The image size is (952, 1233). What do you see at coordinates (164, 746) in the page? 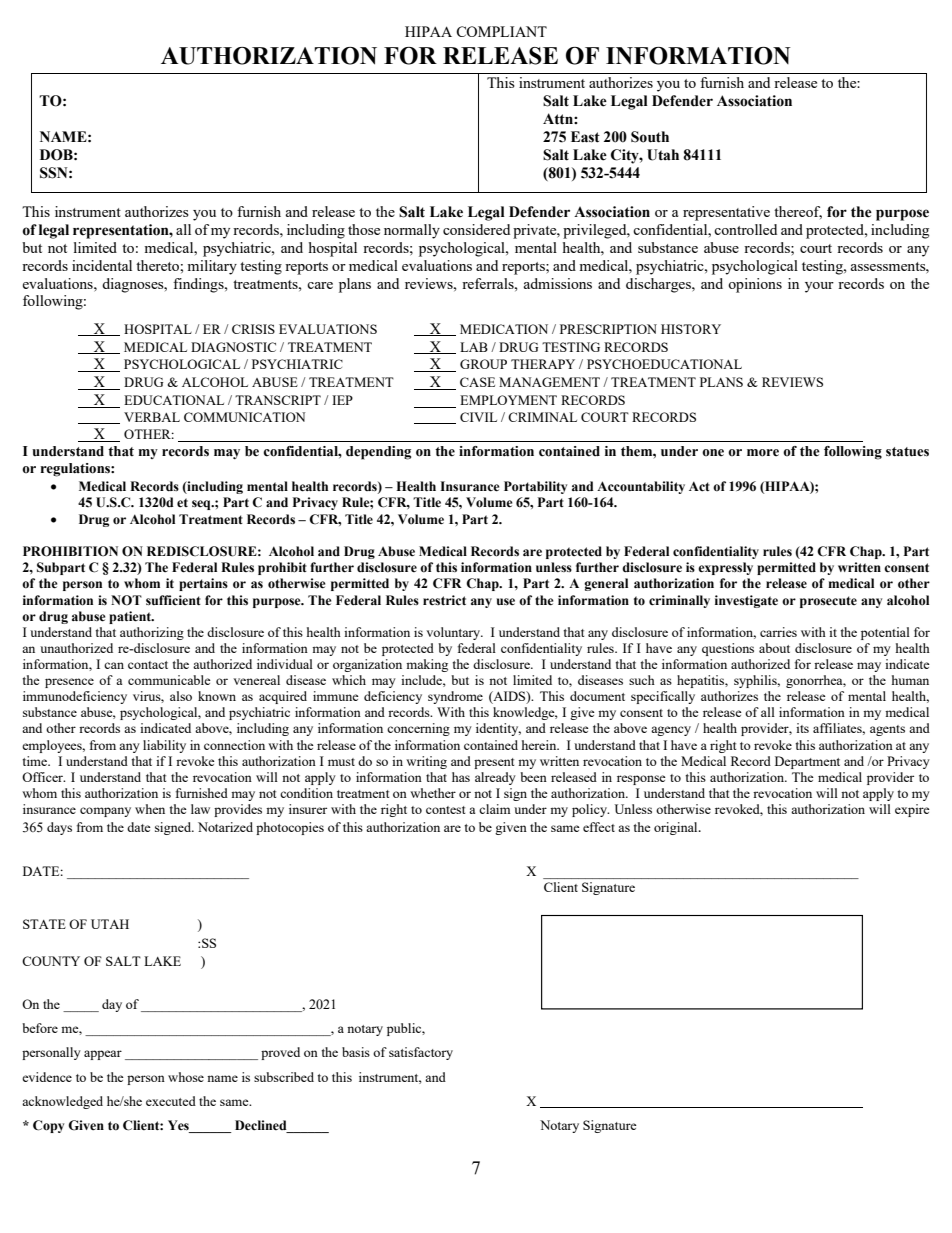
I see `liability` at bounding box center [164, 746].
